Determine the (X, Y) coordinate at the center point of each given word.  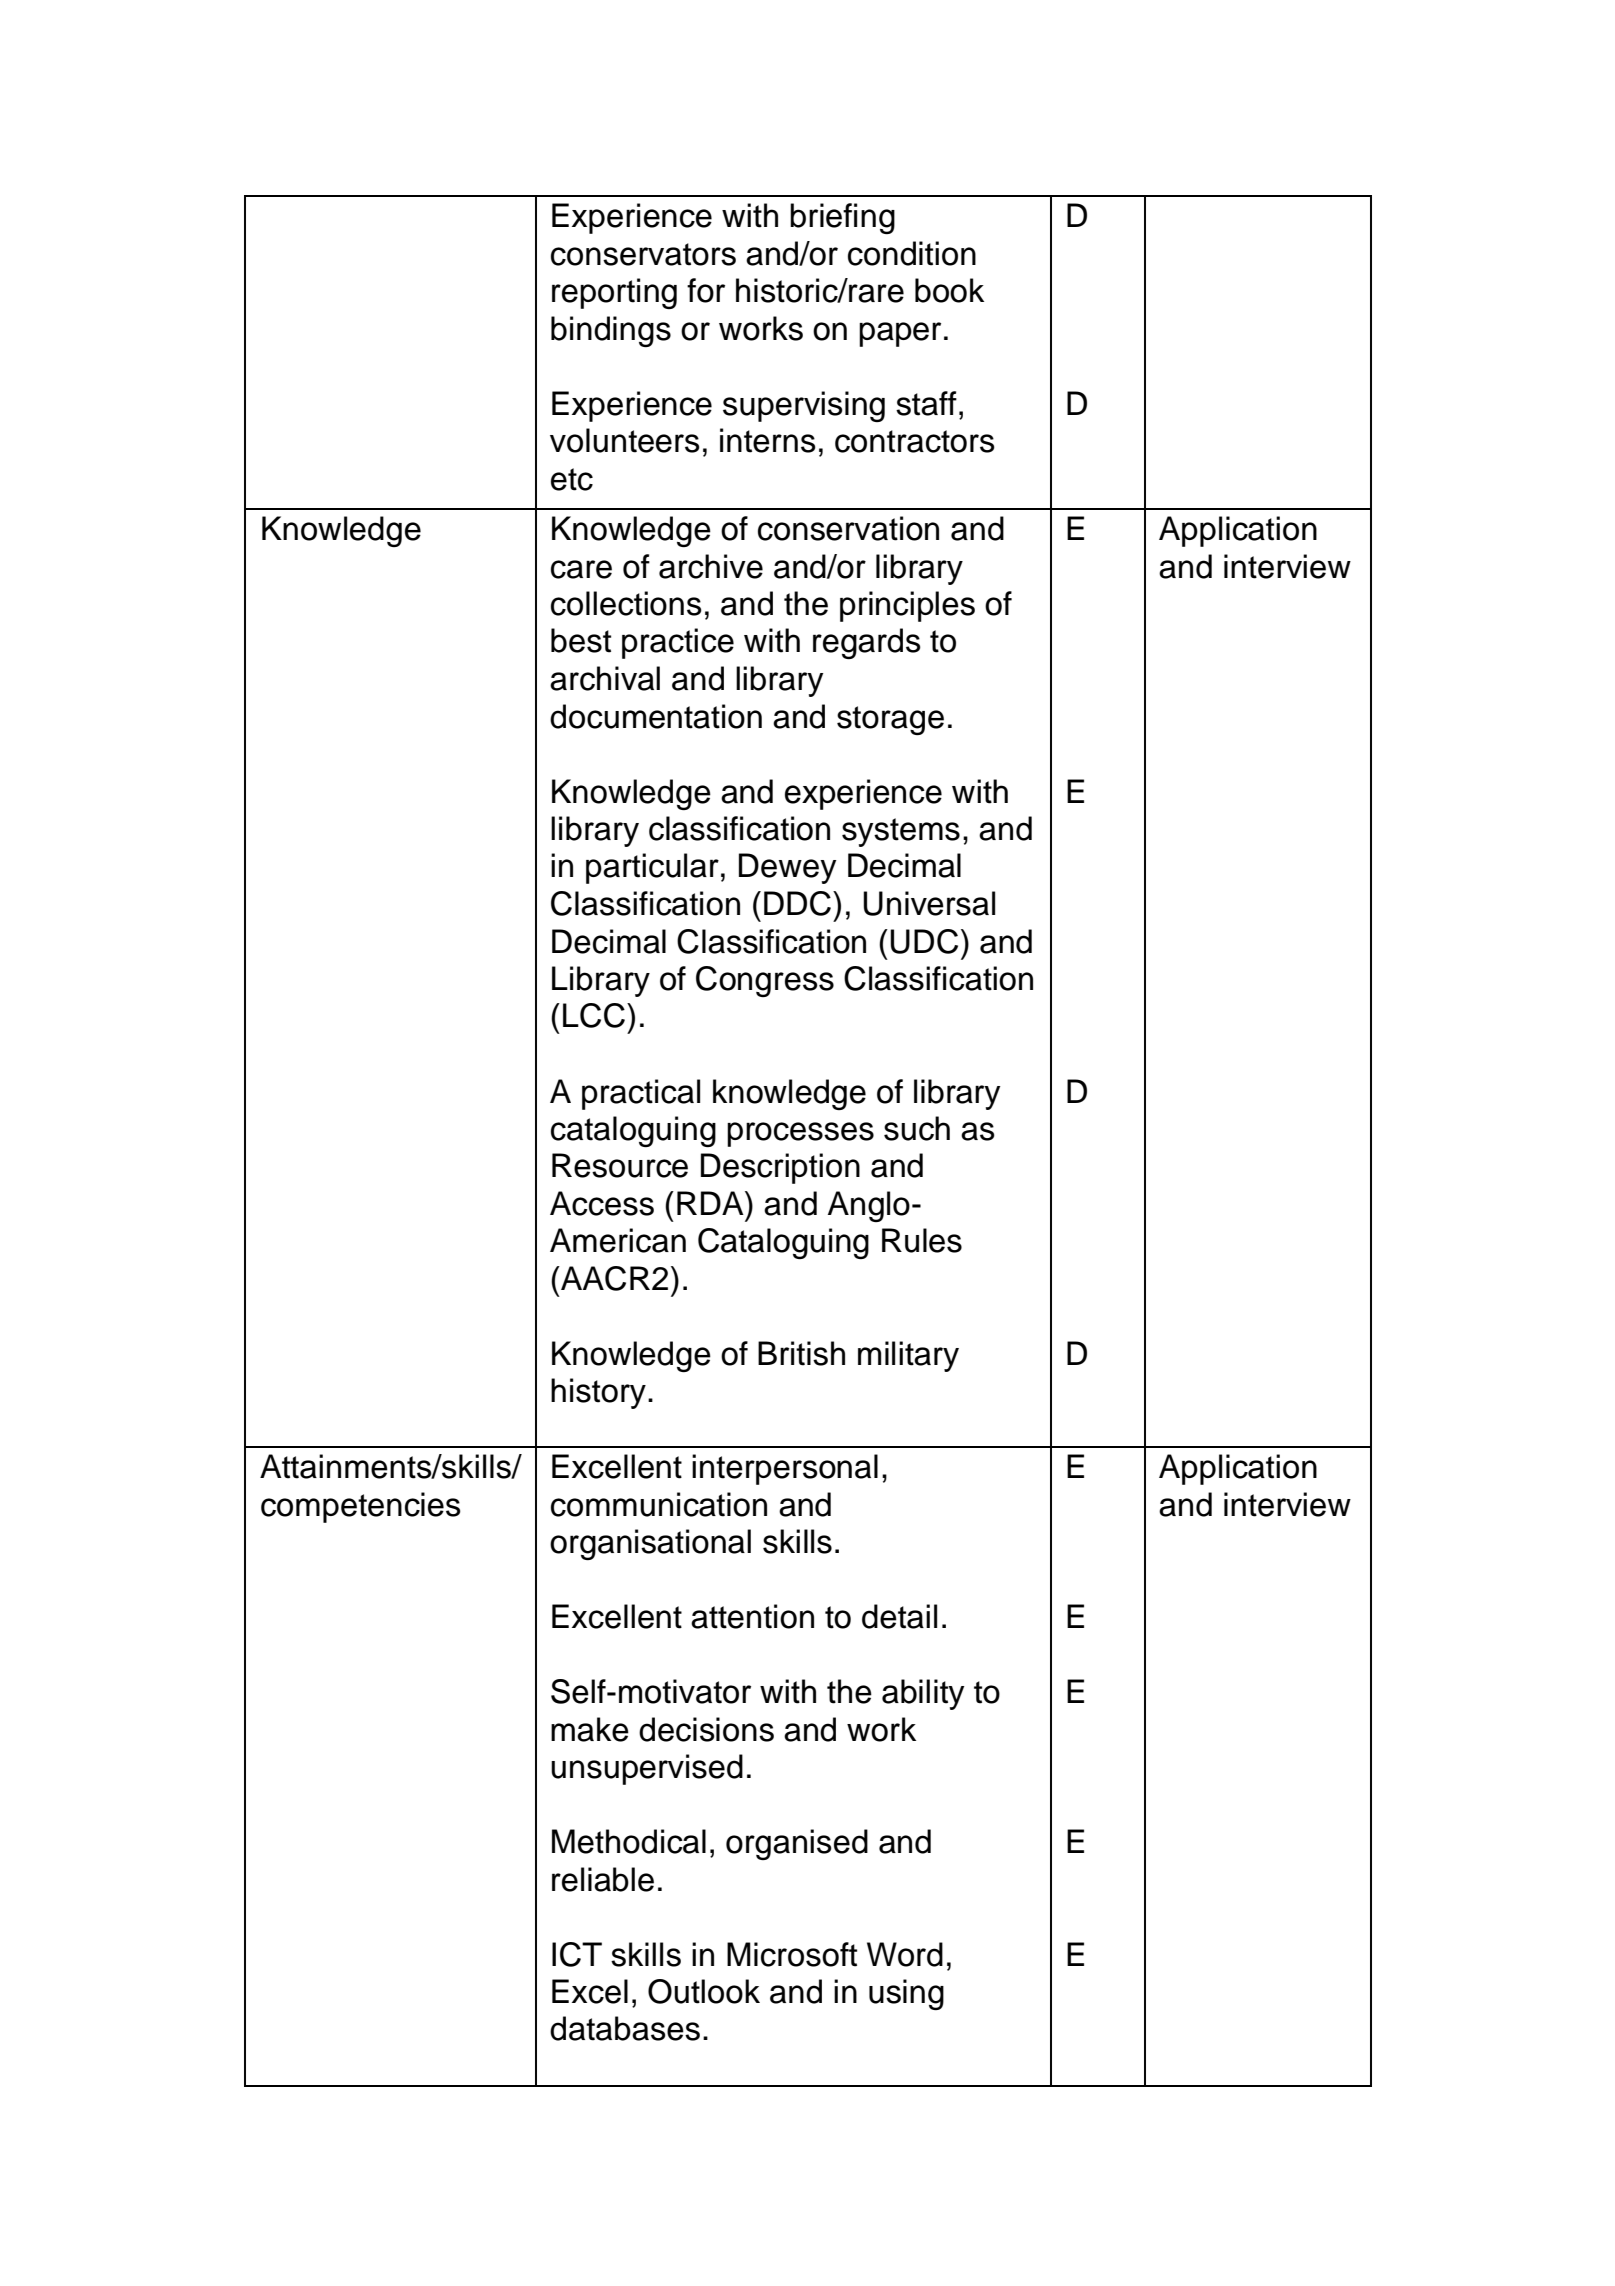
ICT (577, 1954)
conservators (643, 254)
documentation (656, 716)
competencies (361, 1507)
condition (912, 253)
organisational (650, 1544)
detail (899, 1616)
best (581, 640)
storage (890, 720)
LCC (594, 1015)
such (917, 1128)
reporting (614, 293)
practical (641, 1094)
